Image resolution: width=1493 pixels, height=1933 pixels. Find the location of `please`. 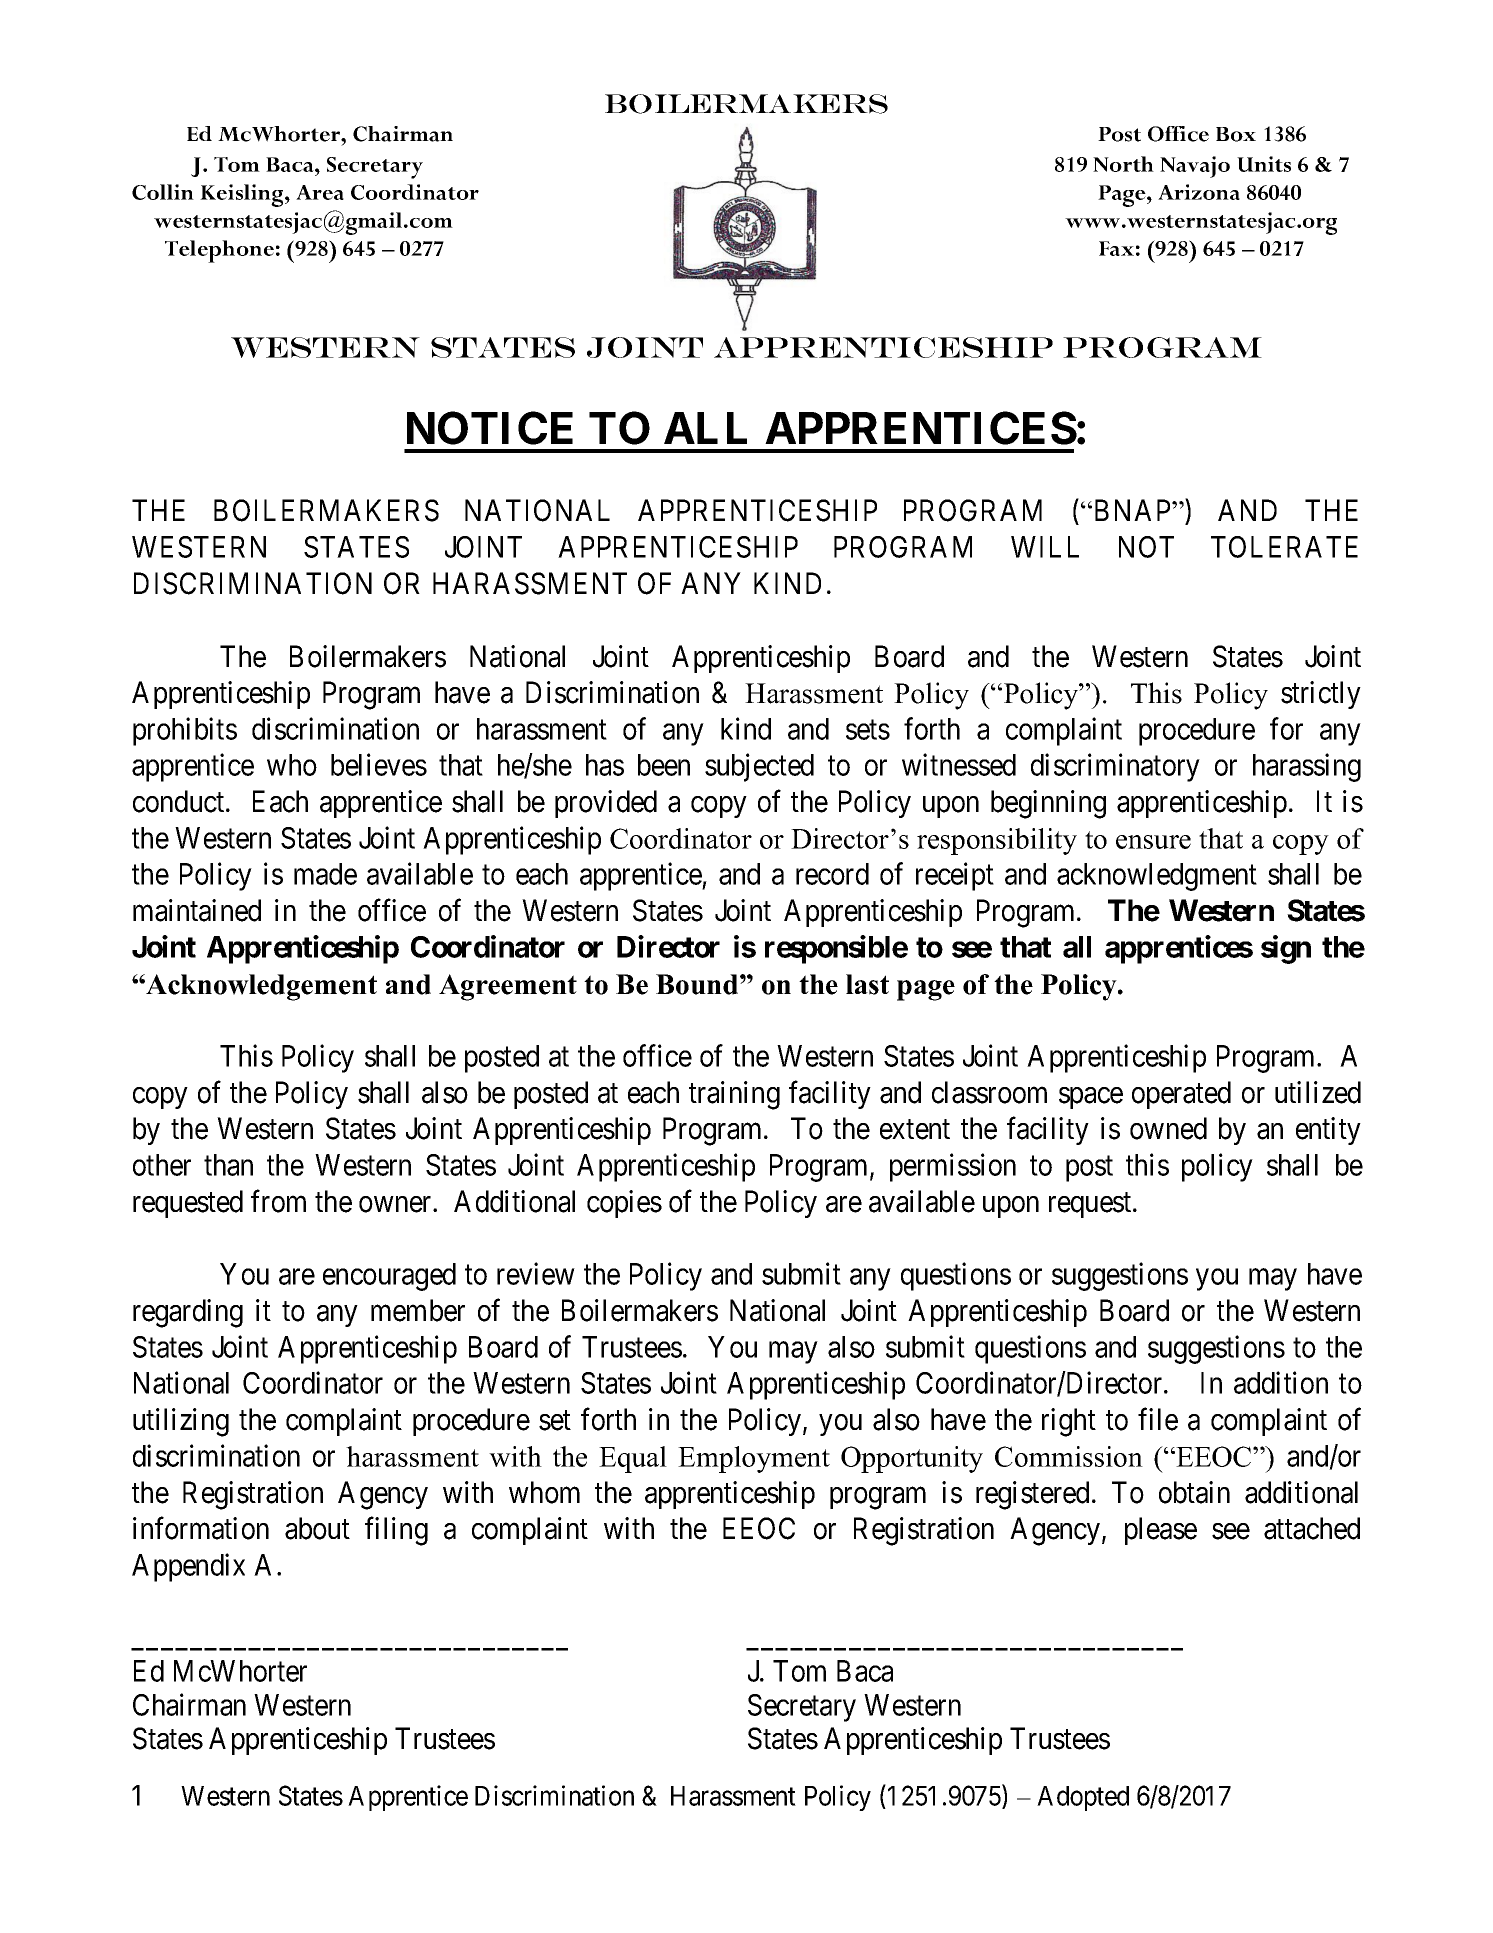

please is located at coordinates (1161, 1531).
